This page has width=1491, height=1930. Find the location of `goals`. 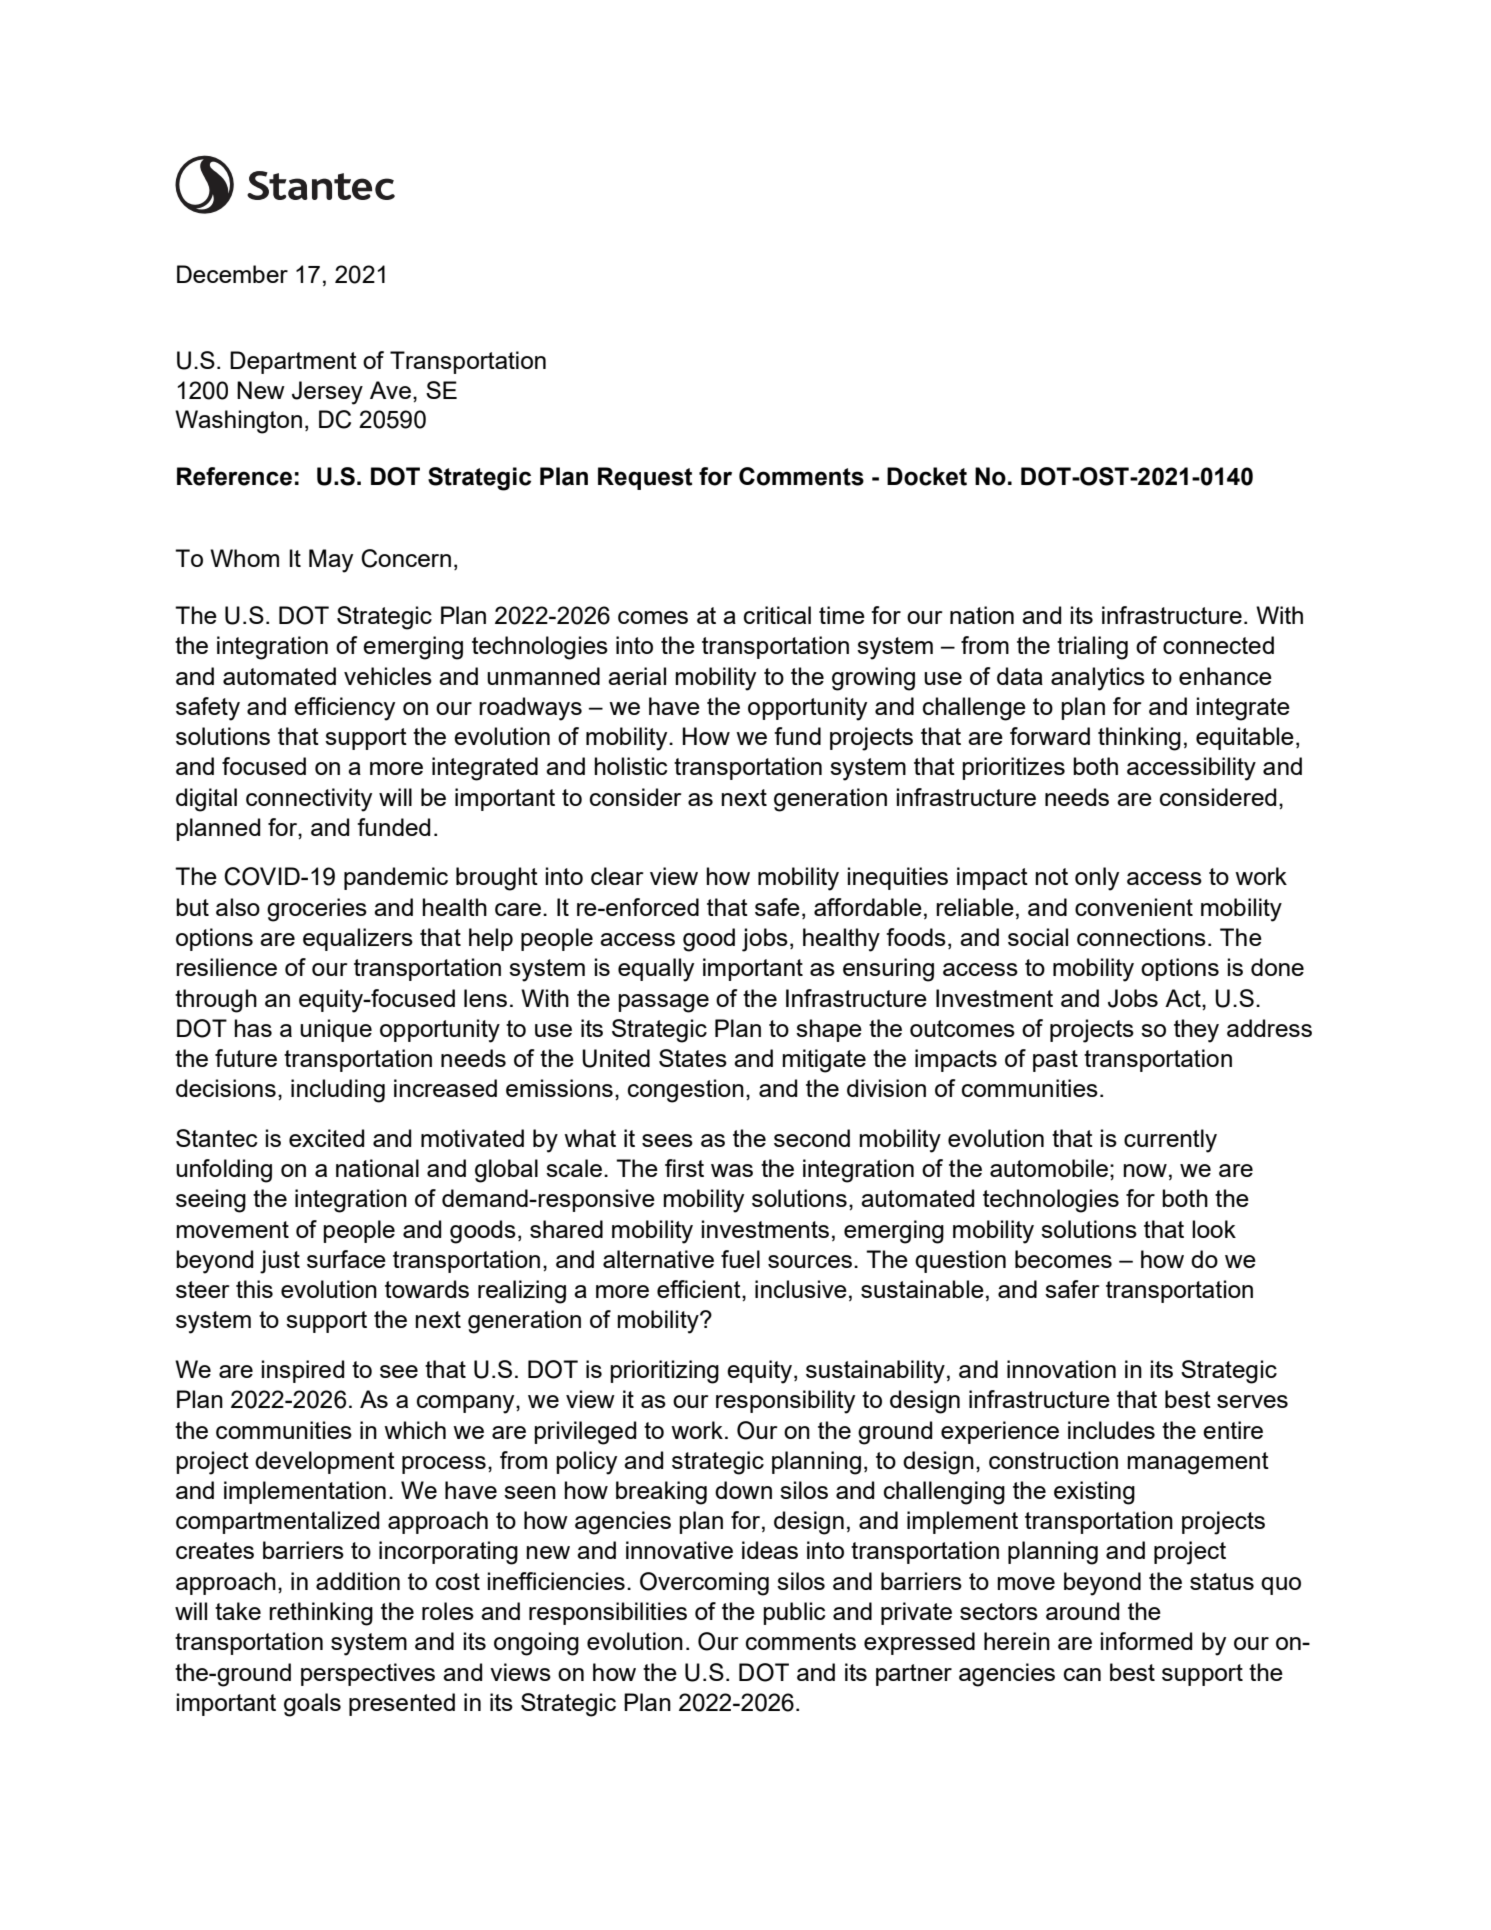

goals is located at coordinates (312, 1705).
